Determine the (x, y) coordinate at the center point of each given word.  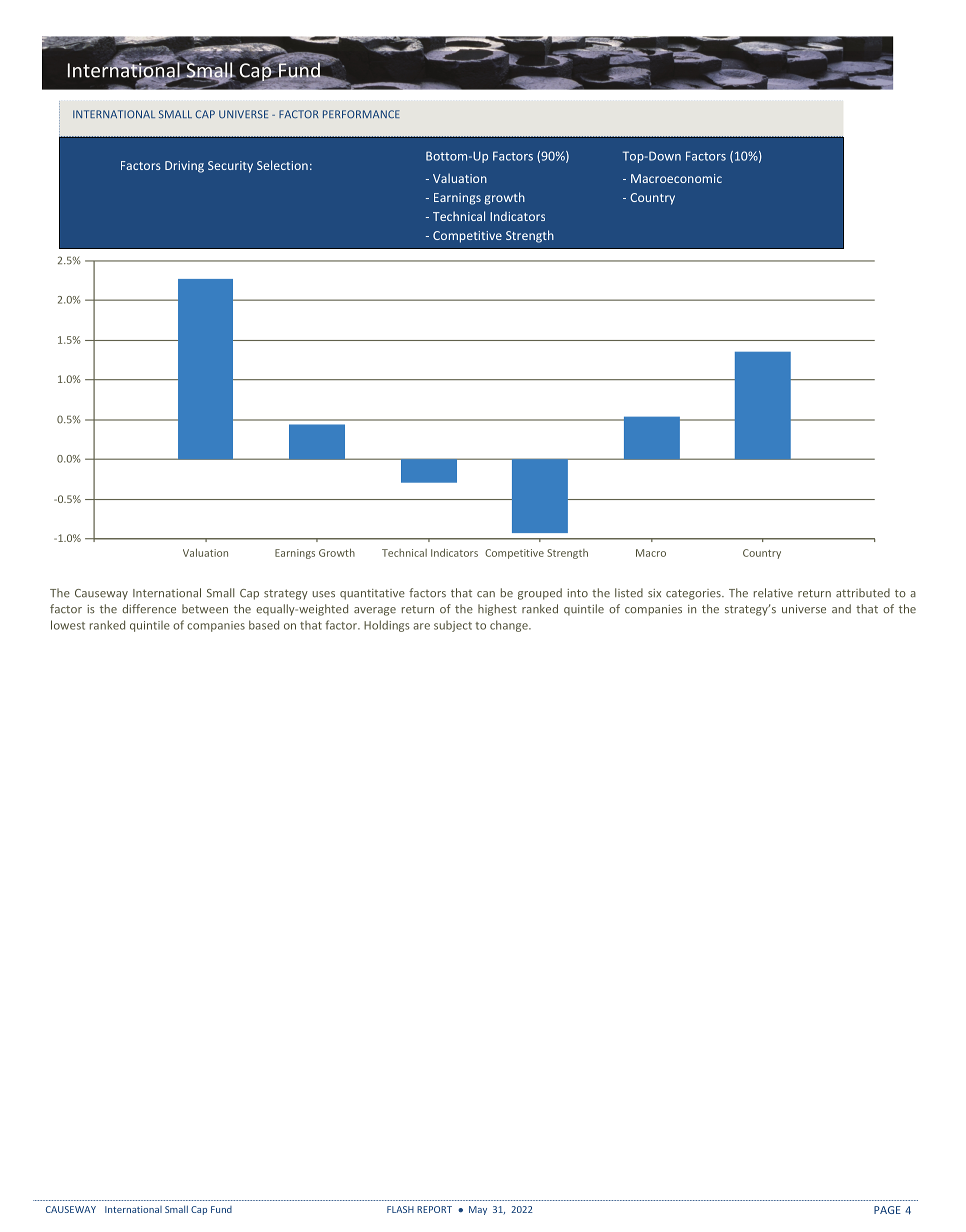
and (841, 609)
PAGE (887, 1210)
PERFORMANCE (361, 114)
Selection (282, 165)
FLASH (400, 1209)
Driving (184, 167)
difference (149, 609)
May (478, 1210)
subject (453, 626)
